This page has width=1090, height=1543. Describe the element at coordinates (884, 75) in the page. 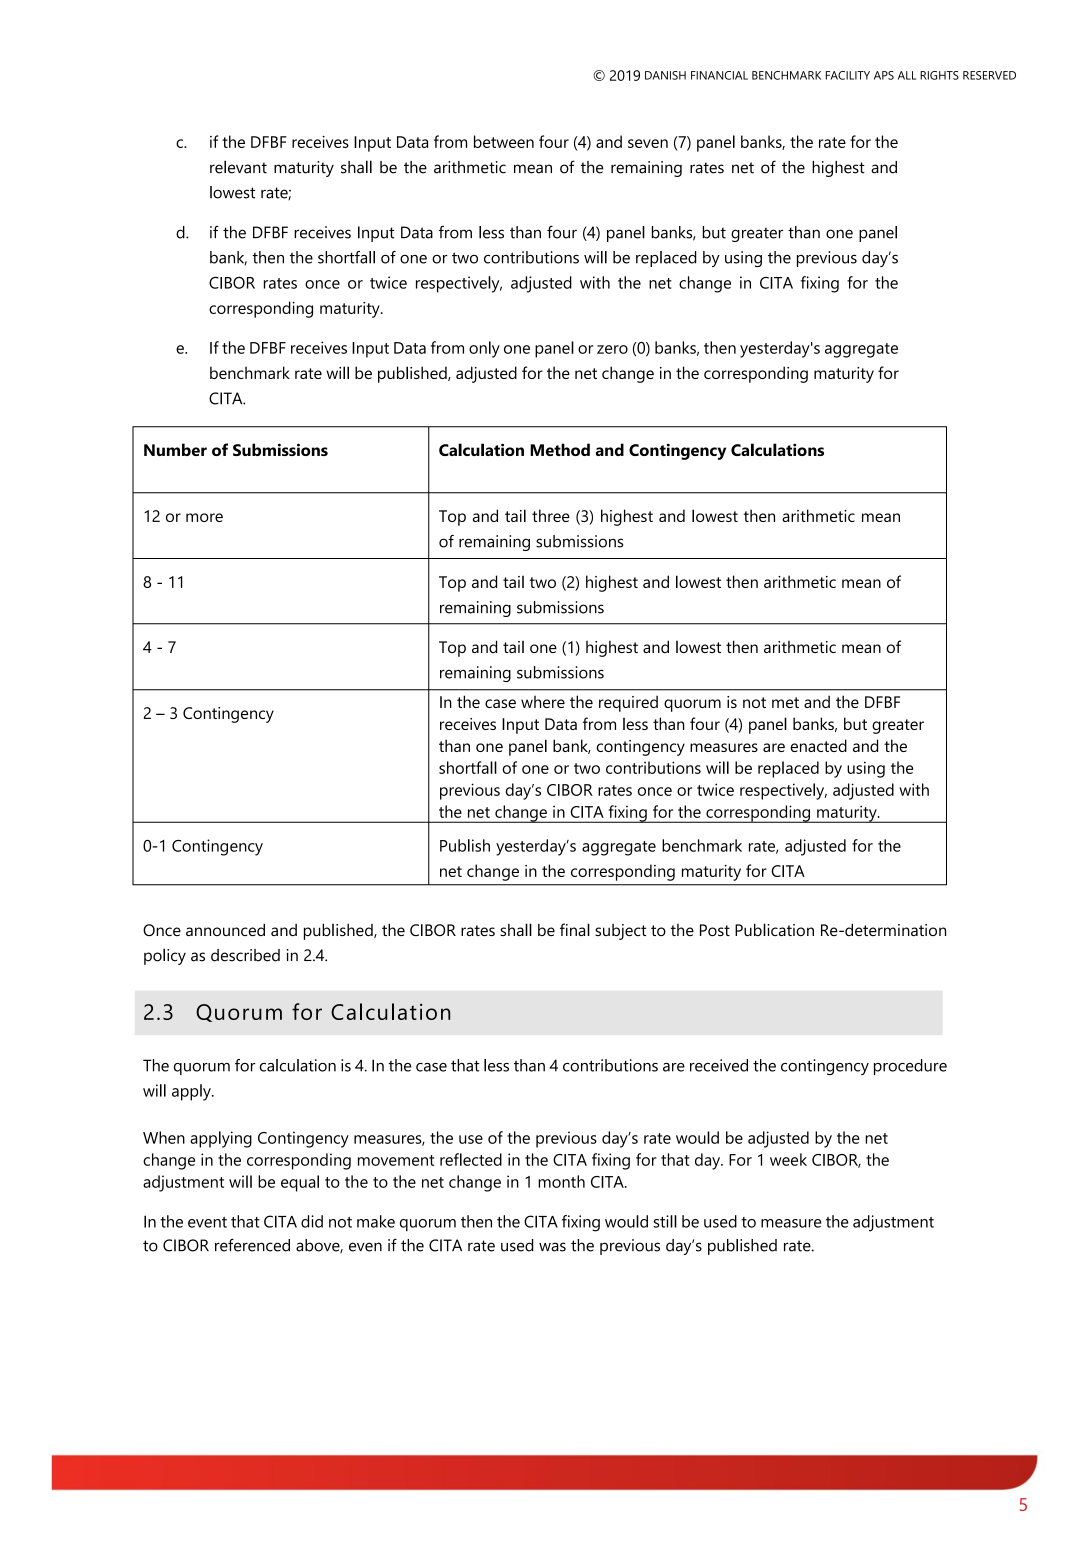

I see `APS` at that location.
